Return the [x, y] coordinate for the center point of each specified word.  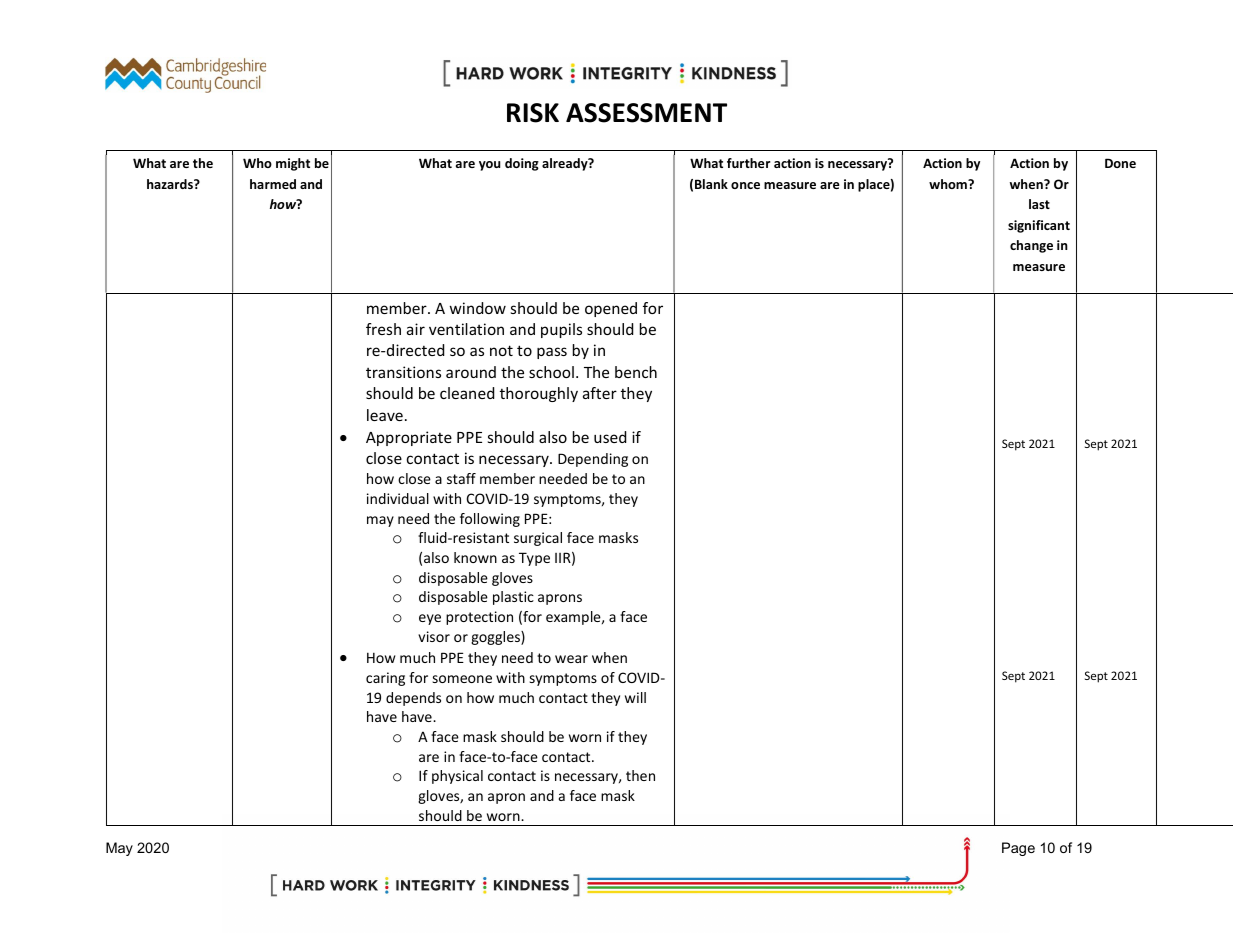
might [293, 164]
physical [457, 777]
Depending [593, 460]
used [610, 437]
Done [1120, 163]
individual [398, 498]
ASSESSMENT [646, 113]
